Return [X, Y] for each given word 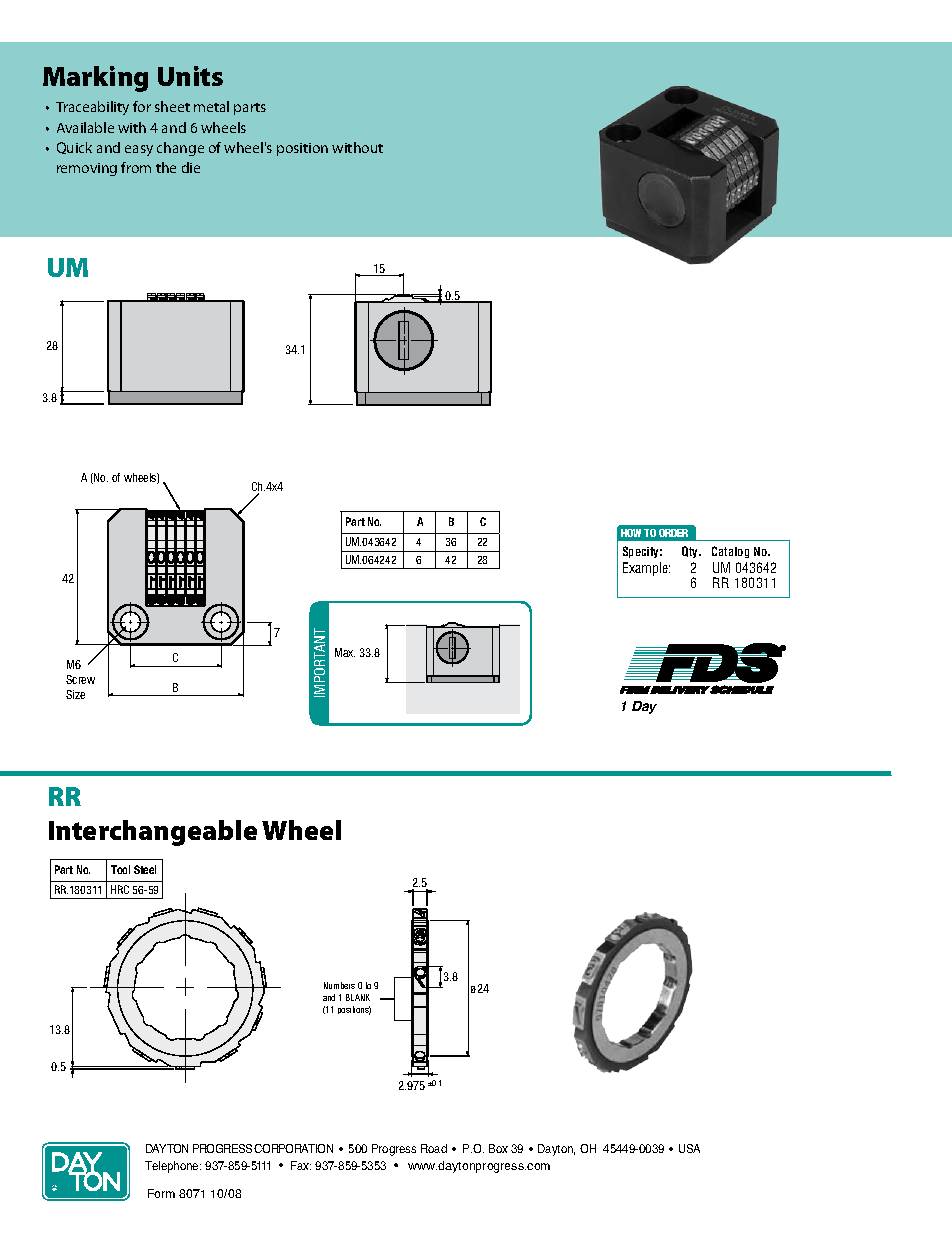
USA [689, 1148]
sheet [172, 106]
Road [434, 1148]
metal [211, 106]
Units [190, 76]
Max [345, 652]
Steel [145, 869]
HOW [631, 533]
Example [646, 569]
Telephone [173, 1167]
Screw [80, 679]
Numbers [339, 985]
